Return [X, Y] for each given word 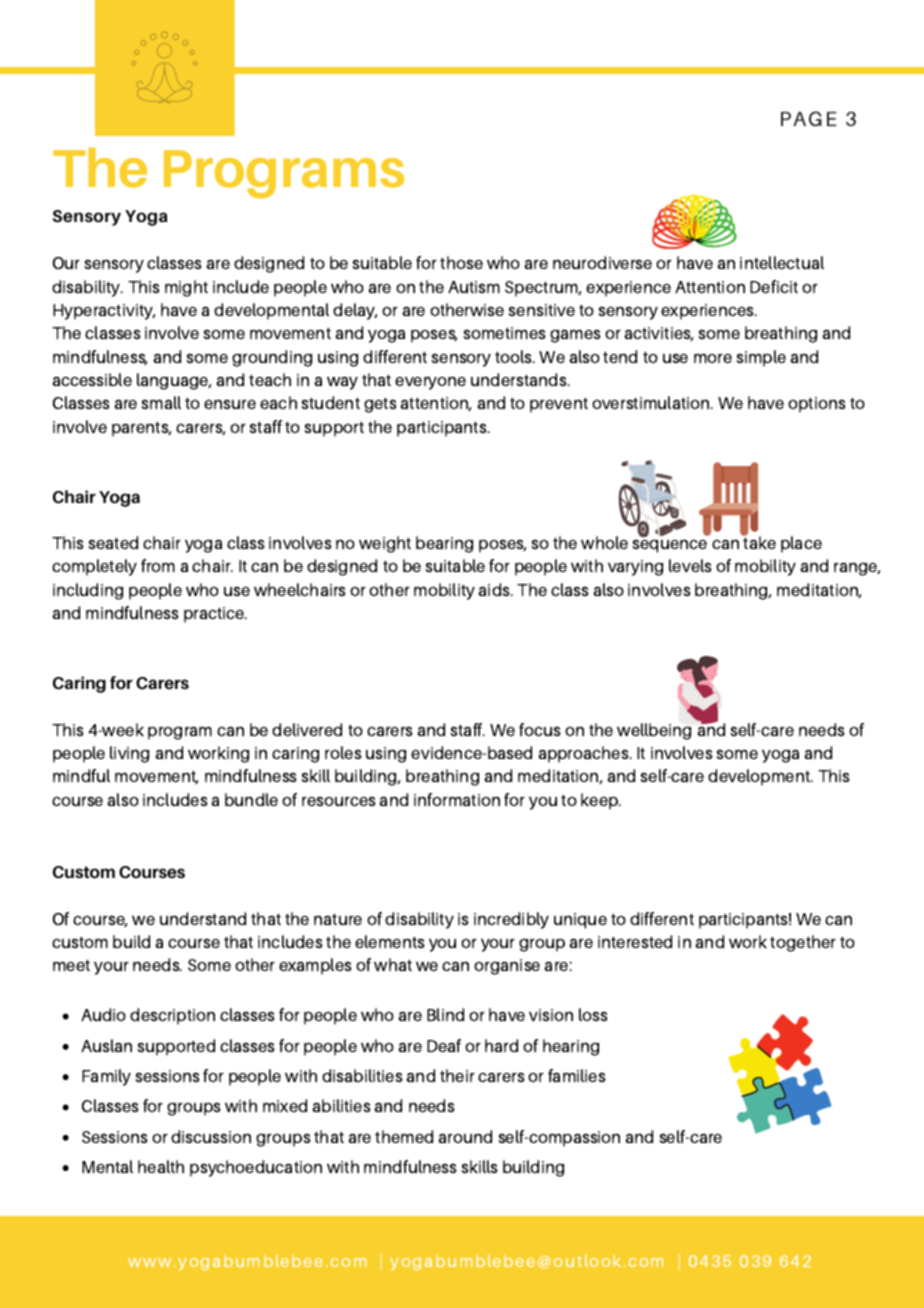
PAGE [809, 119]
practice [215, 615]
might [186, 288]
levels [690, 565]
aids [495, 589]
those [461, 262]
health [161, 1166]
